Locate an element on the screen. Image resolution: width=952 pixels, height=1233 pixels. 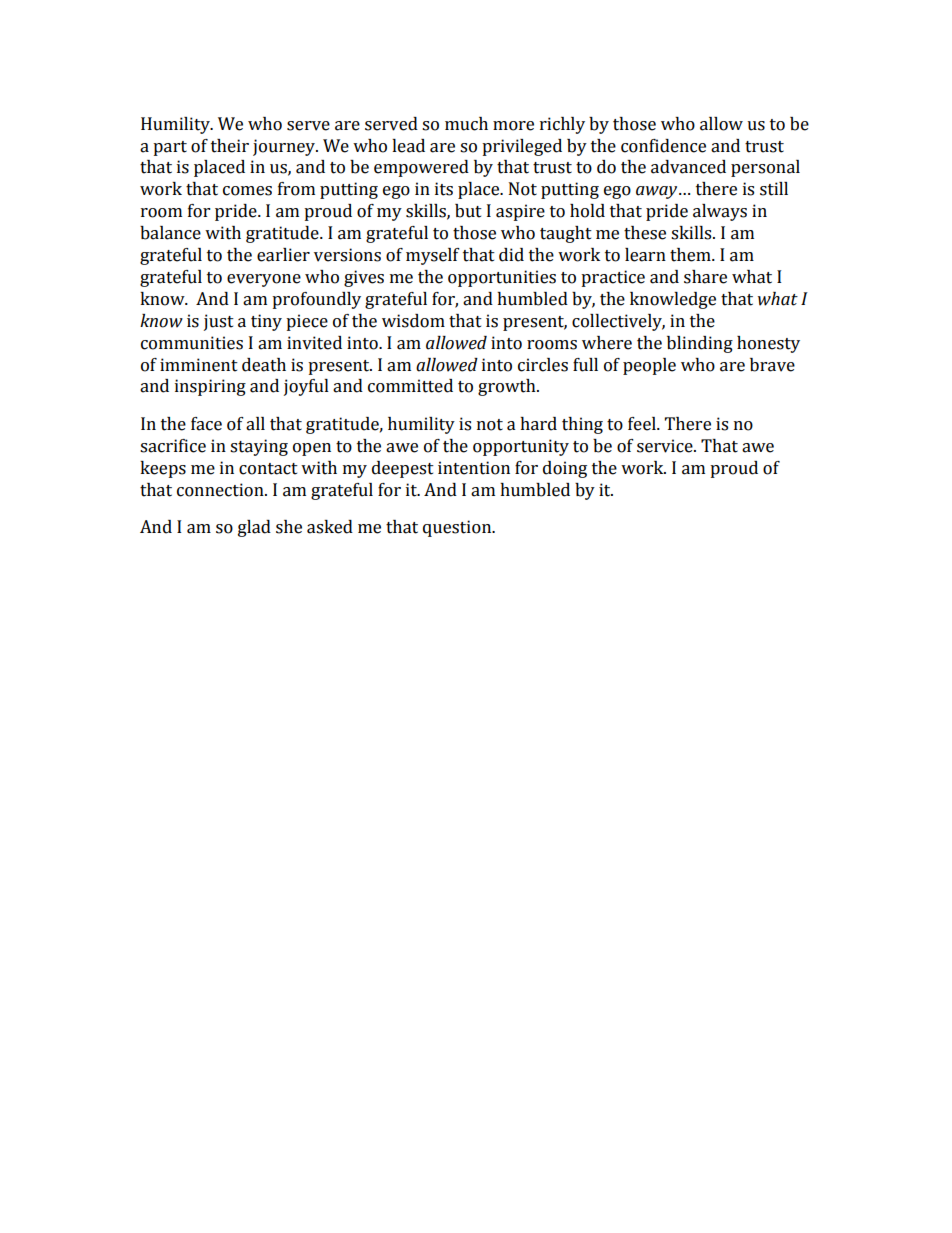
wisdom is located at coordinates (413, 321).
